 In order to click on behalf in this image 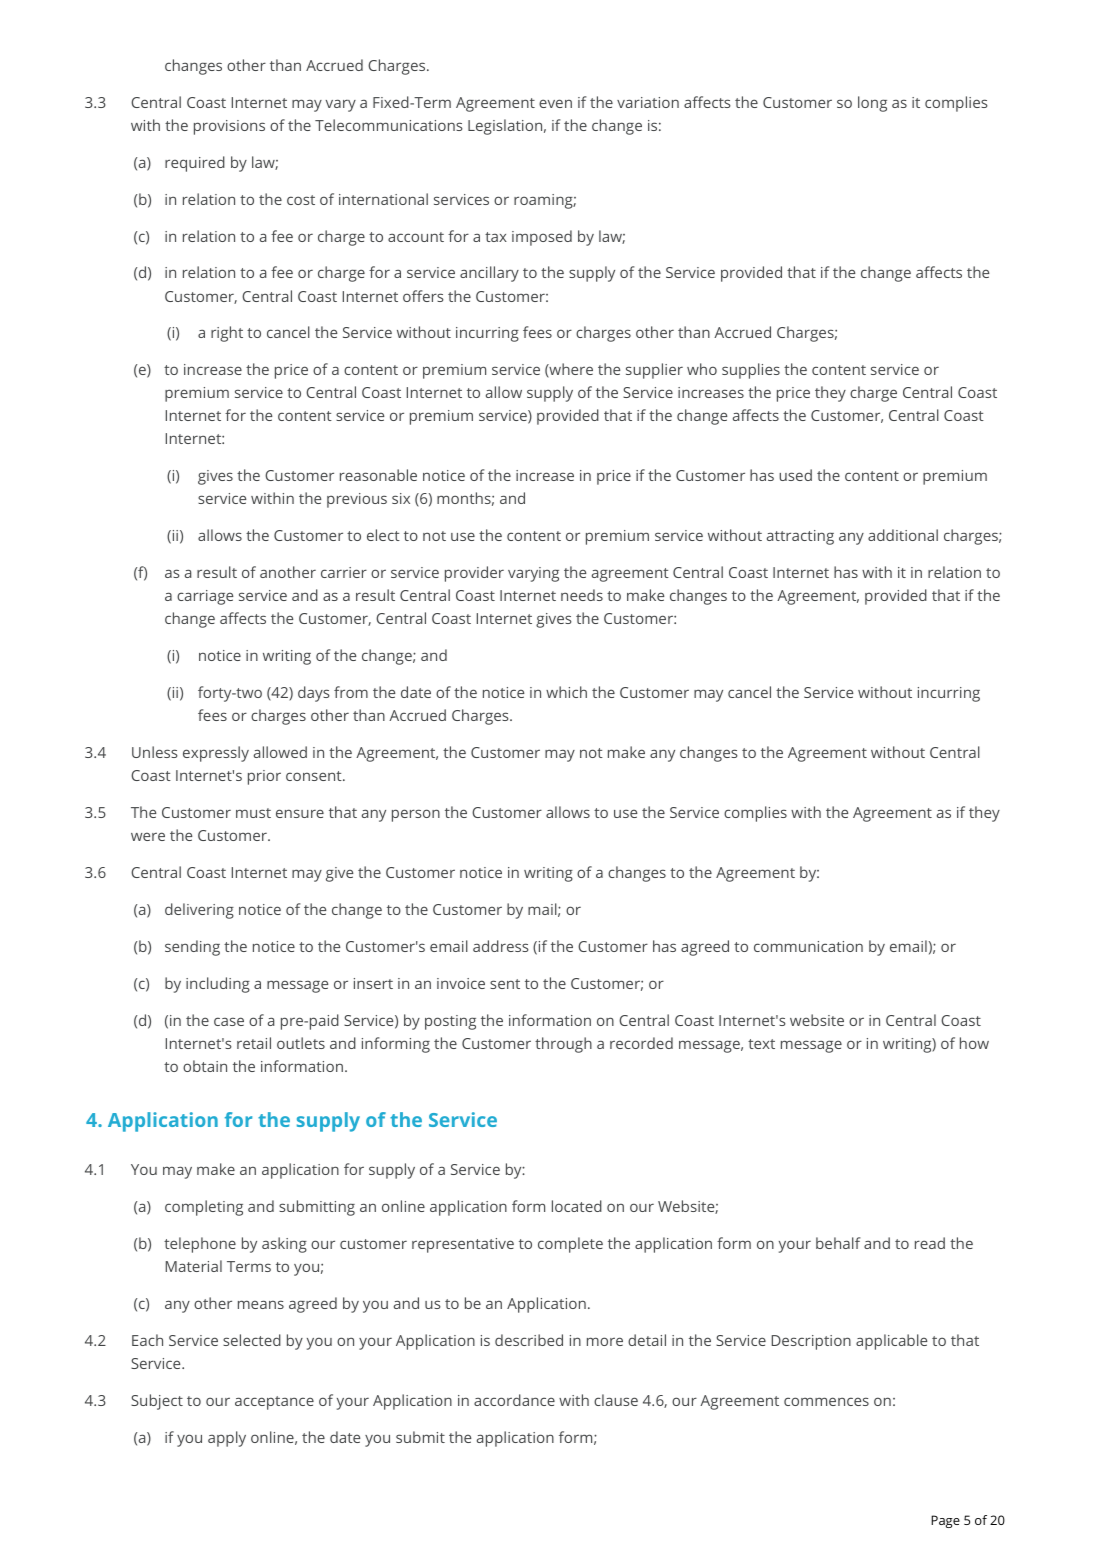, I will do `click(838, 1243)`.
